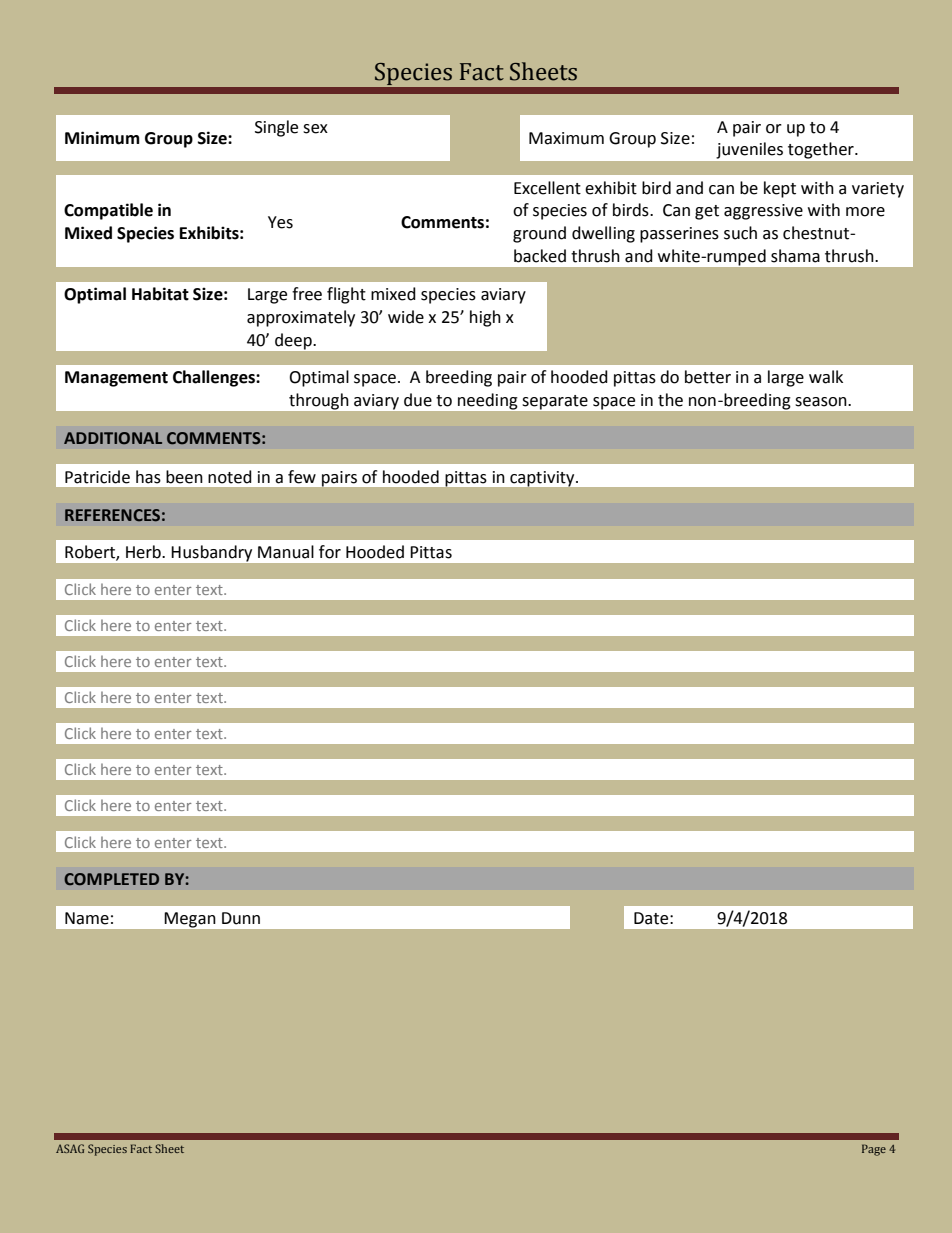 This document has height=1233, width=952. Describe the element at coordinates (212, 553) in the document. I see `Husbandry` at that location.
